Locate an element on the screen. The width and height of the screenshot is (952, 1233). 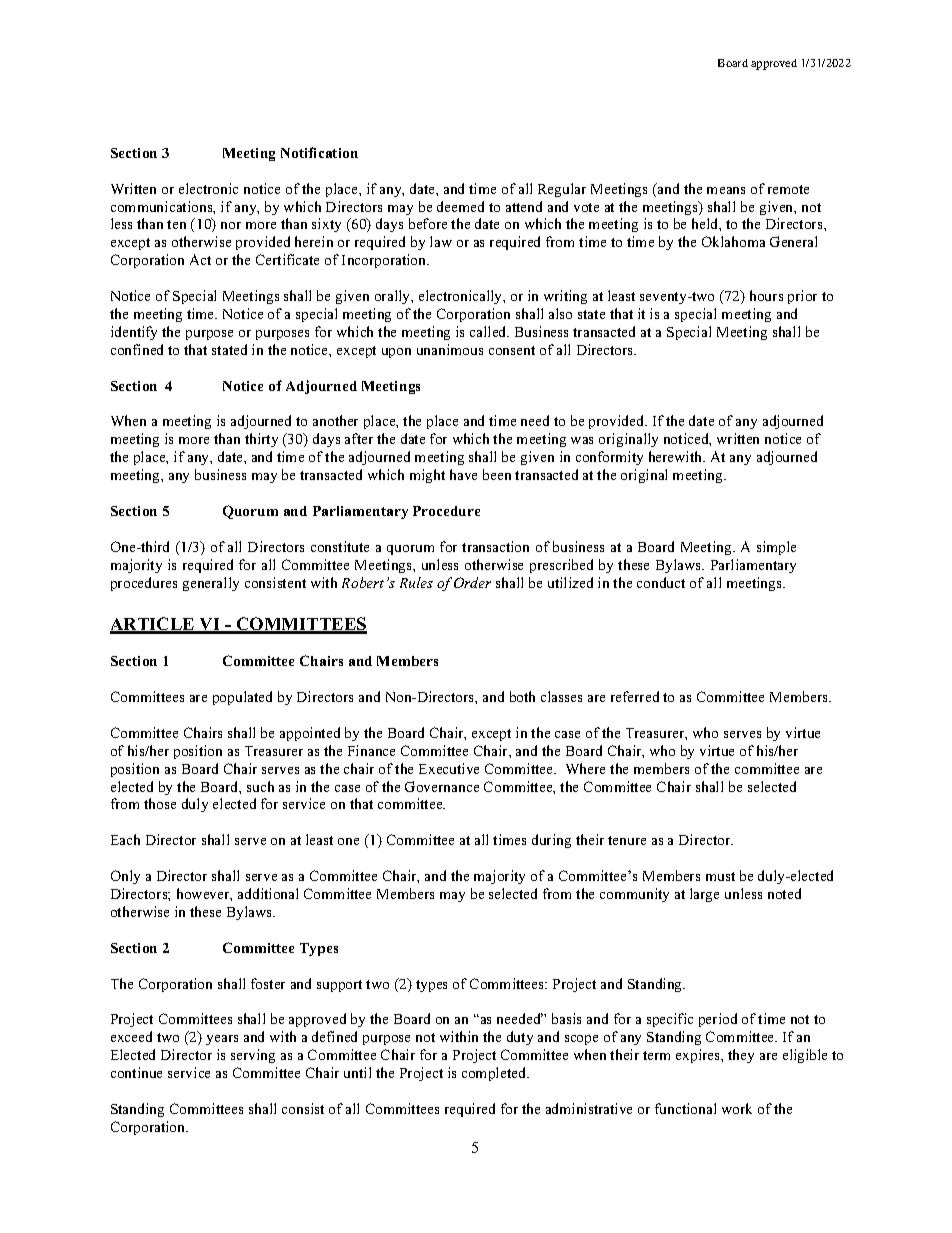
simple is located at coordinates (776, 548).
